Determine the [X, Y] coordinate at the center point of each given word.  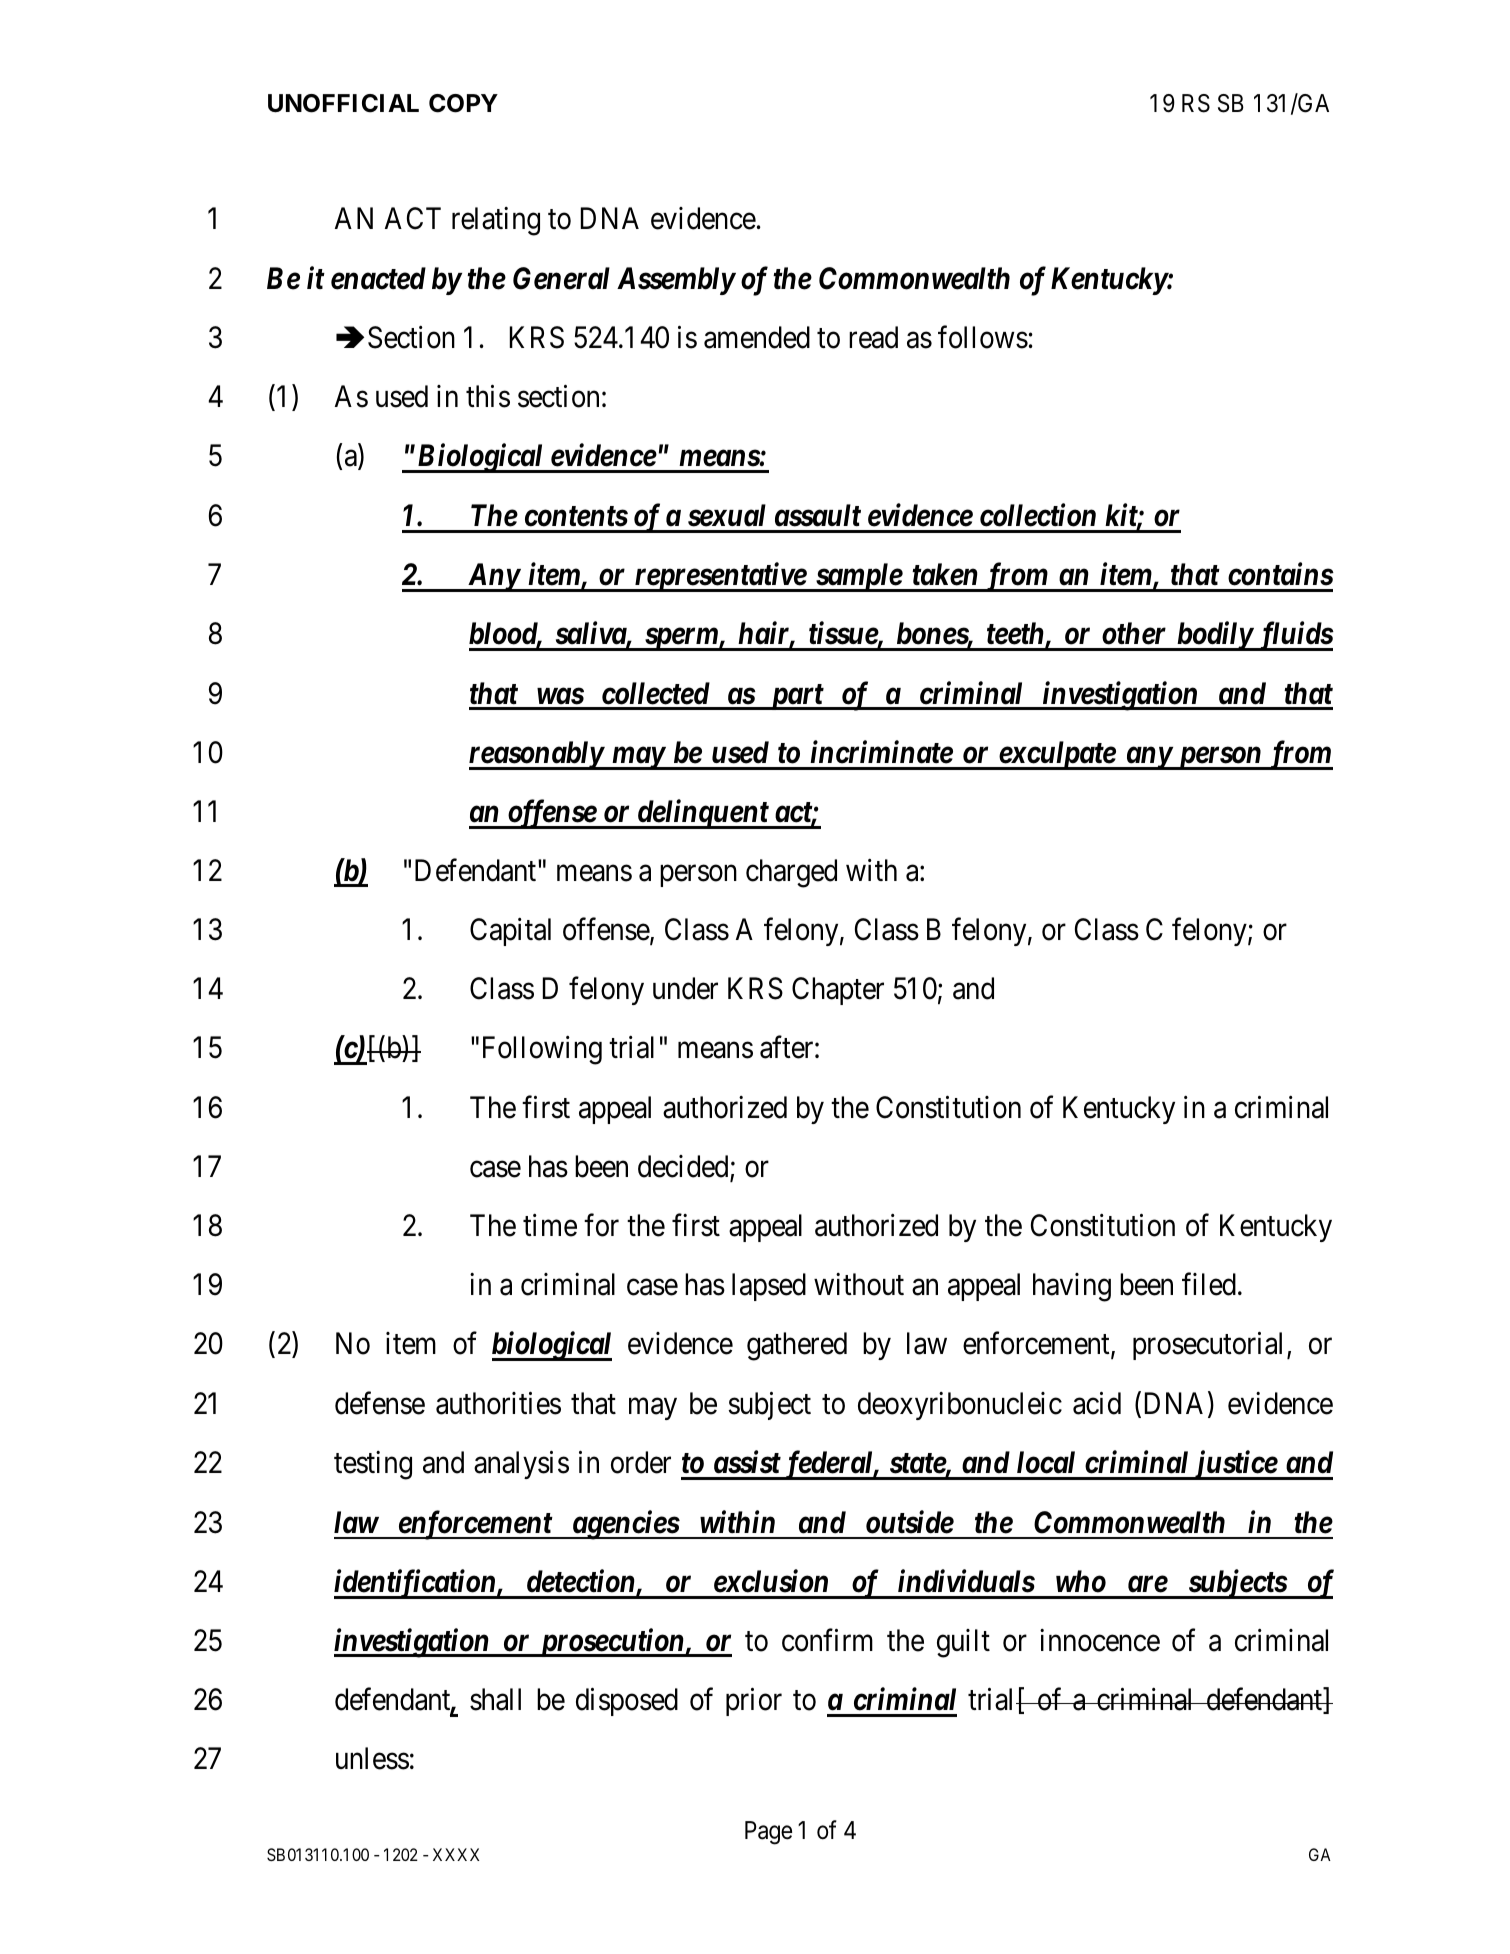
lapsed [769, 1287]
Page [768, 1833]
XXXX [456, 1854]
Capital [510, 932]
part [796, 697]
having [1072, 1287]
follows [983, 337]
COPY [463, 103]
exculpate [1057, 755]
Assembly [676, 281]
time [550, 1225]
